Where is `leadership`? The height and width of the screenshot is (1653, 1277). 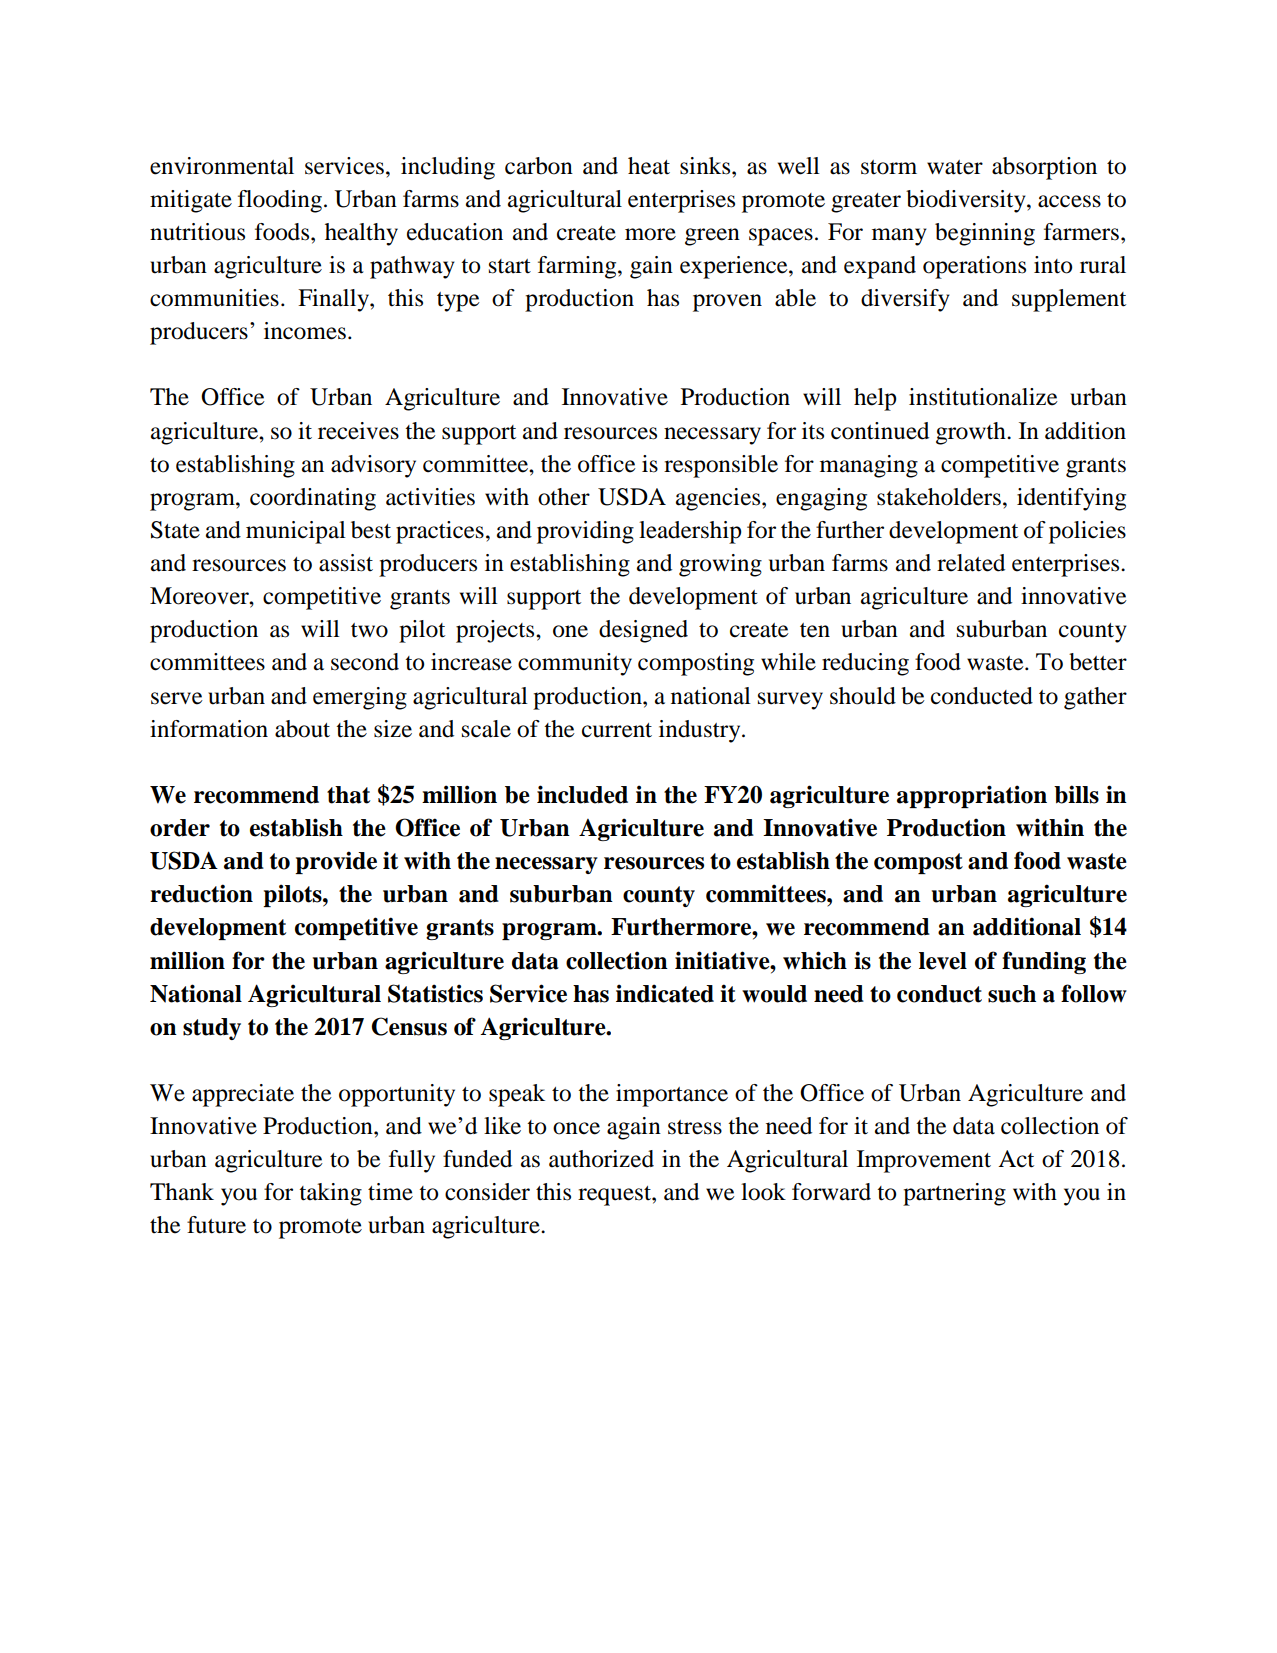
leadership is located at coordinates (690, 532).
